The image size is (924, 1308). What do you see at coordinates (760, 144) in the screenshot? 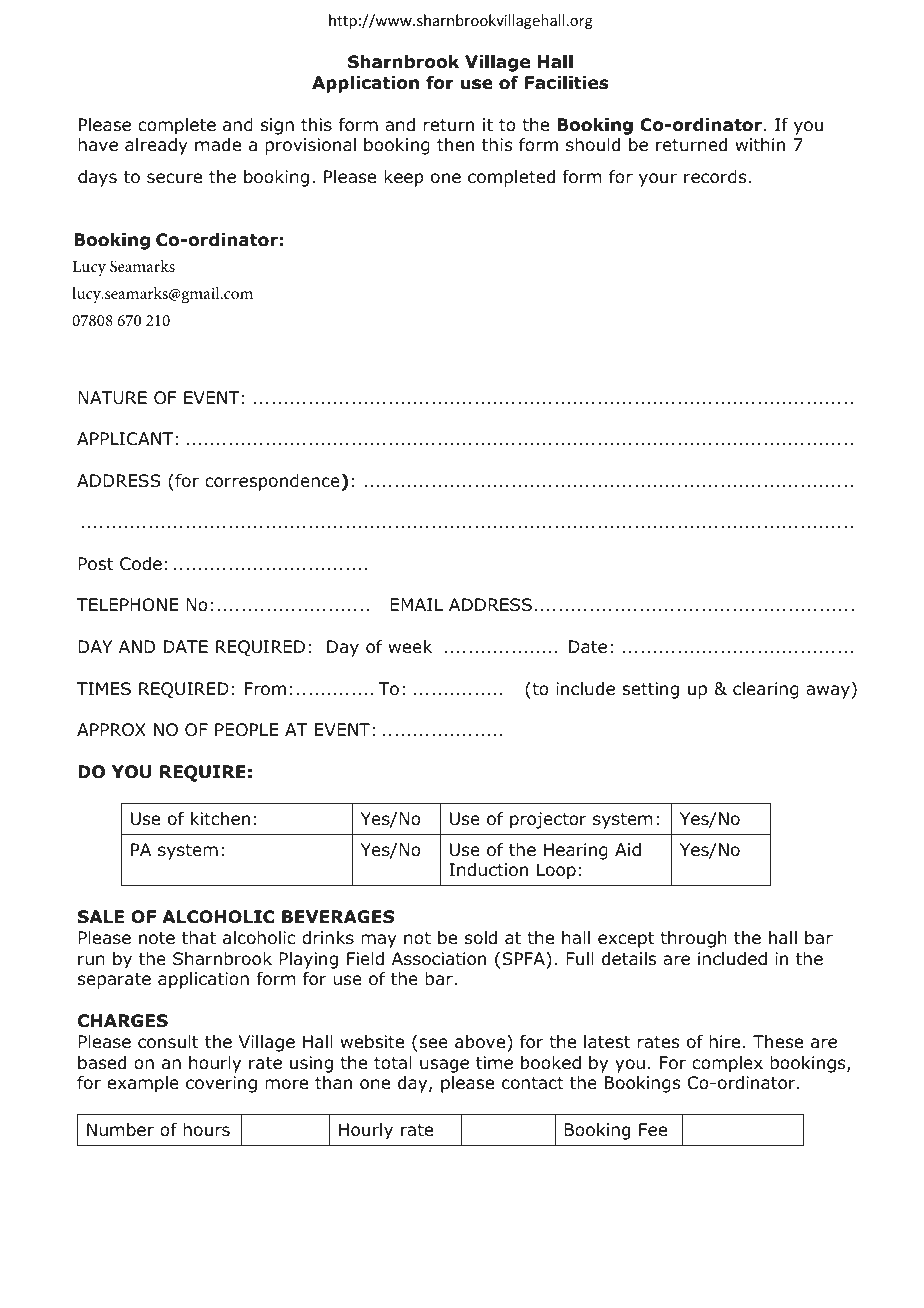
I see `within` at bounding box center [760, 144].
